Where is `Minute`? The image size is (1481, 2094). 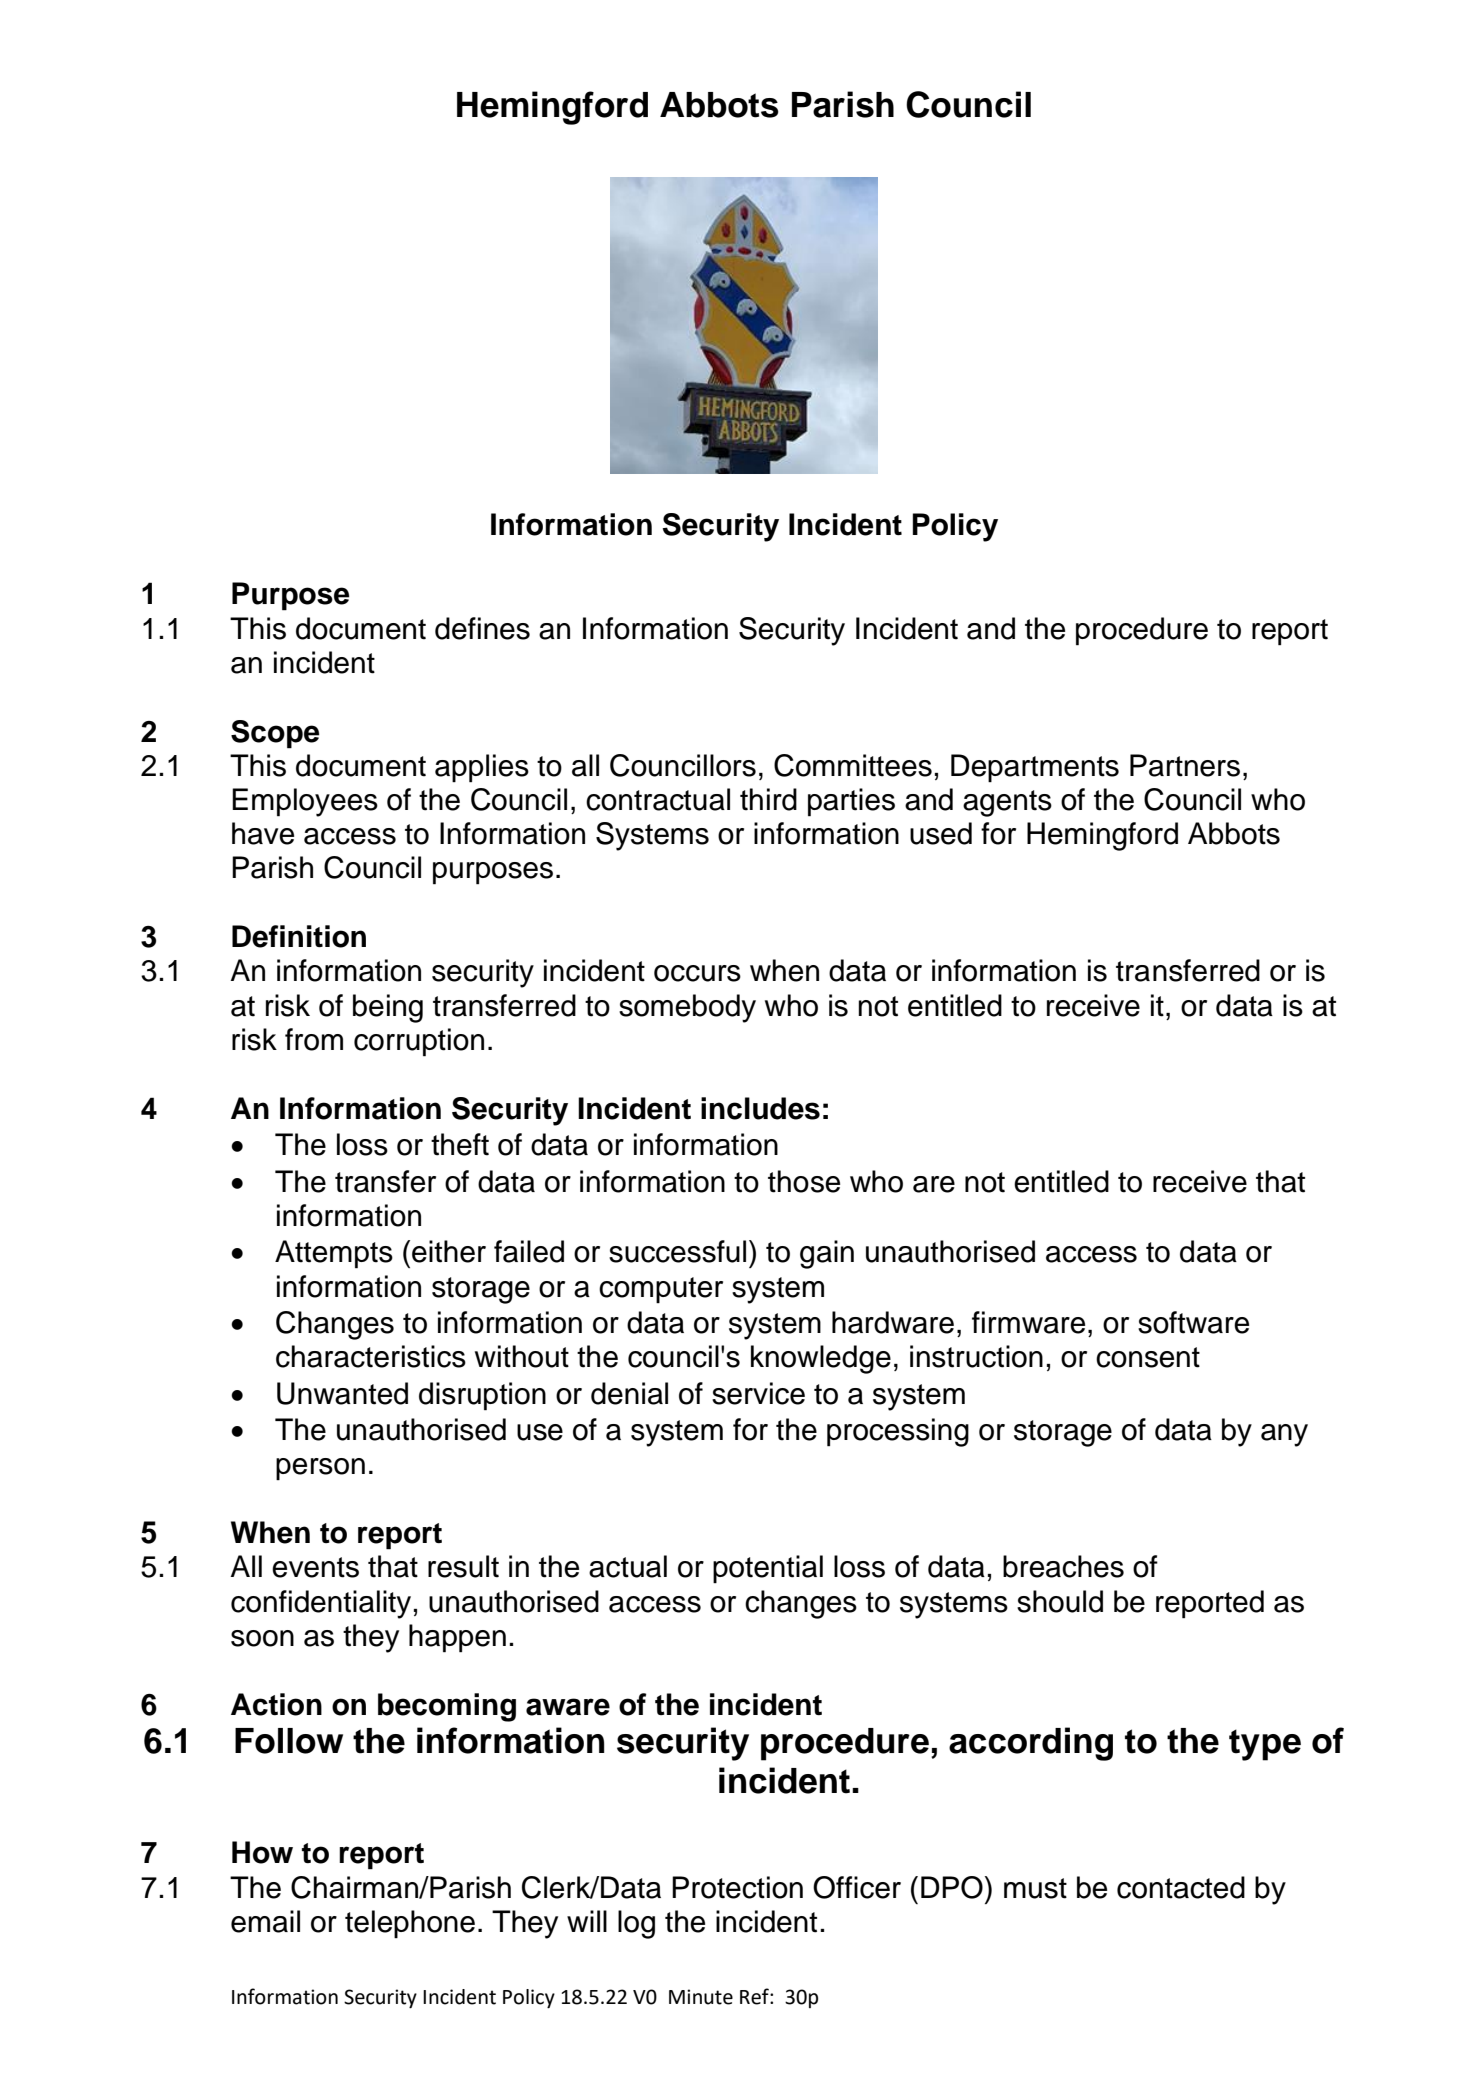
Minute is located at coordinates (701, 1997).
